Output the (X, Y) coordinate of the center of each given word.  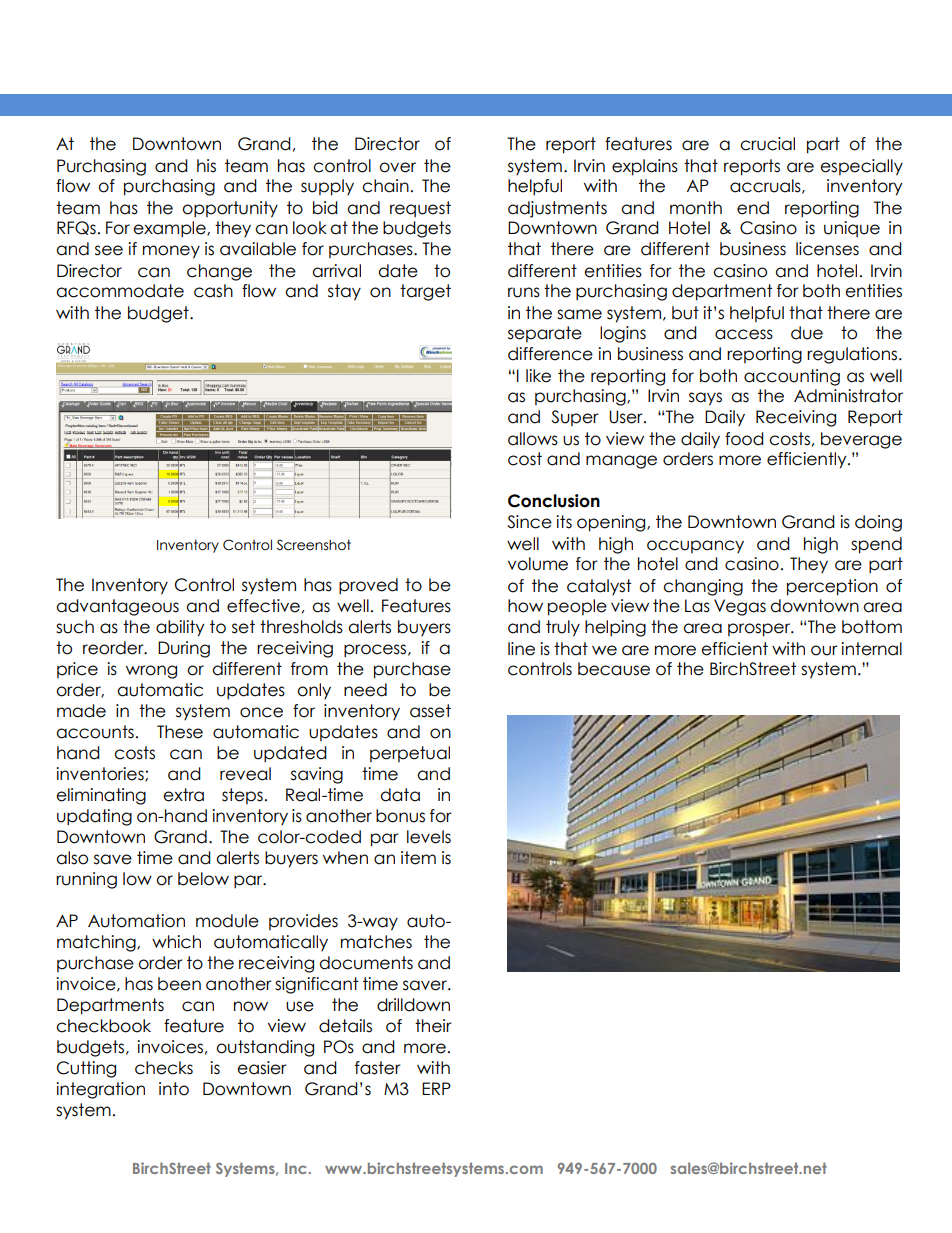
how (525, 606)
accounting (792, 377)
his (206, 166)
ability (180, 628)
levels (429, 837)
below (203, 879)
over (397, 167)
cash (213, 291)
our (824, 650)
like (538, 376)
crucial (767, 144)
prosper (760, 630)
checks (164, 1068)
